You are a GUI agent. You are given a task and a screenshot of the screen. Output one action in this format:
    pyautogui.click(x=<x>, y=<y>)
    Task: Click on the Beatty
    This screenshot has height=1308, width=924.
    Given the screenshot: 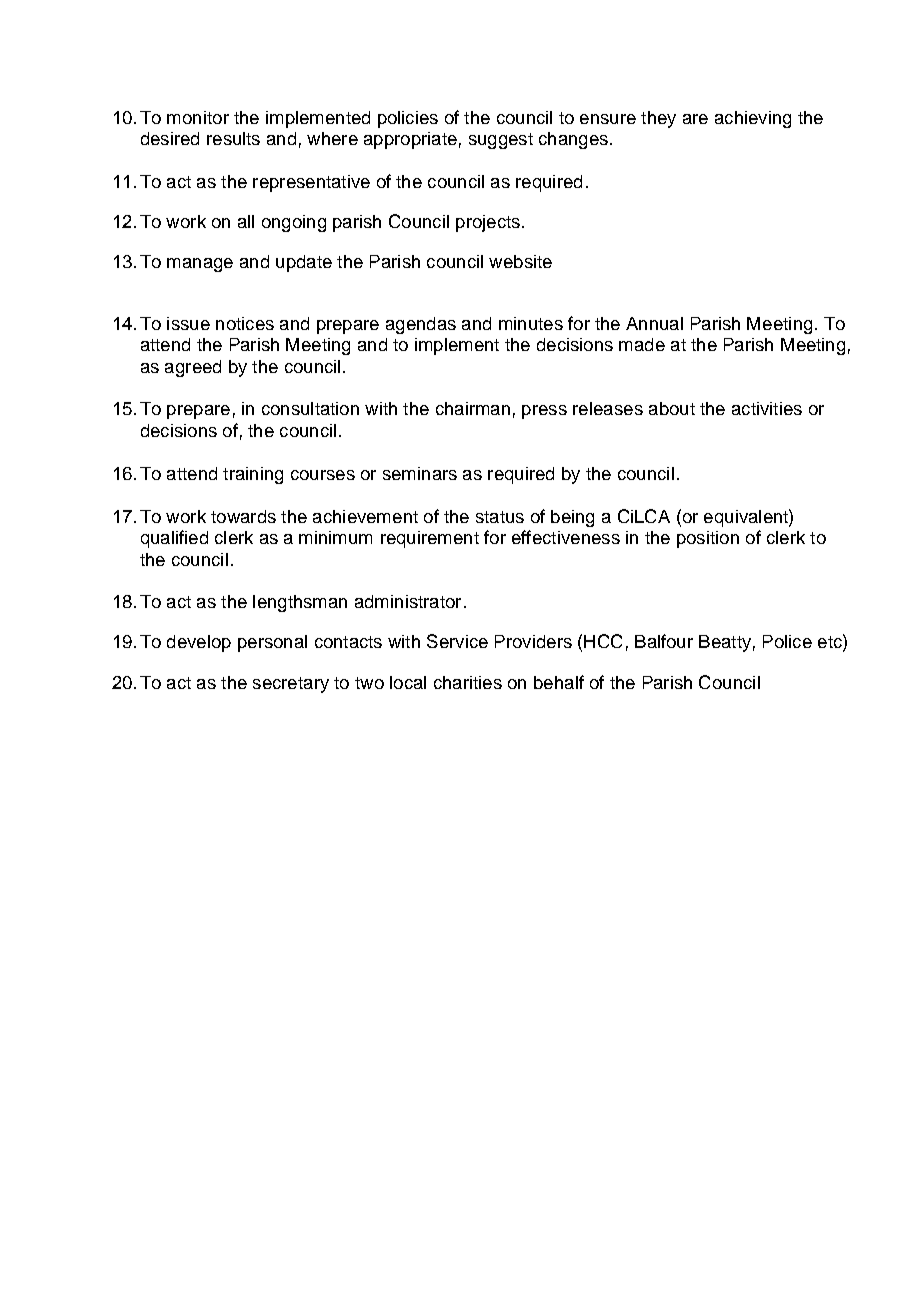 What is the action you would take?
    pyautogui.click(x=725, y=643)
